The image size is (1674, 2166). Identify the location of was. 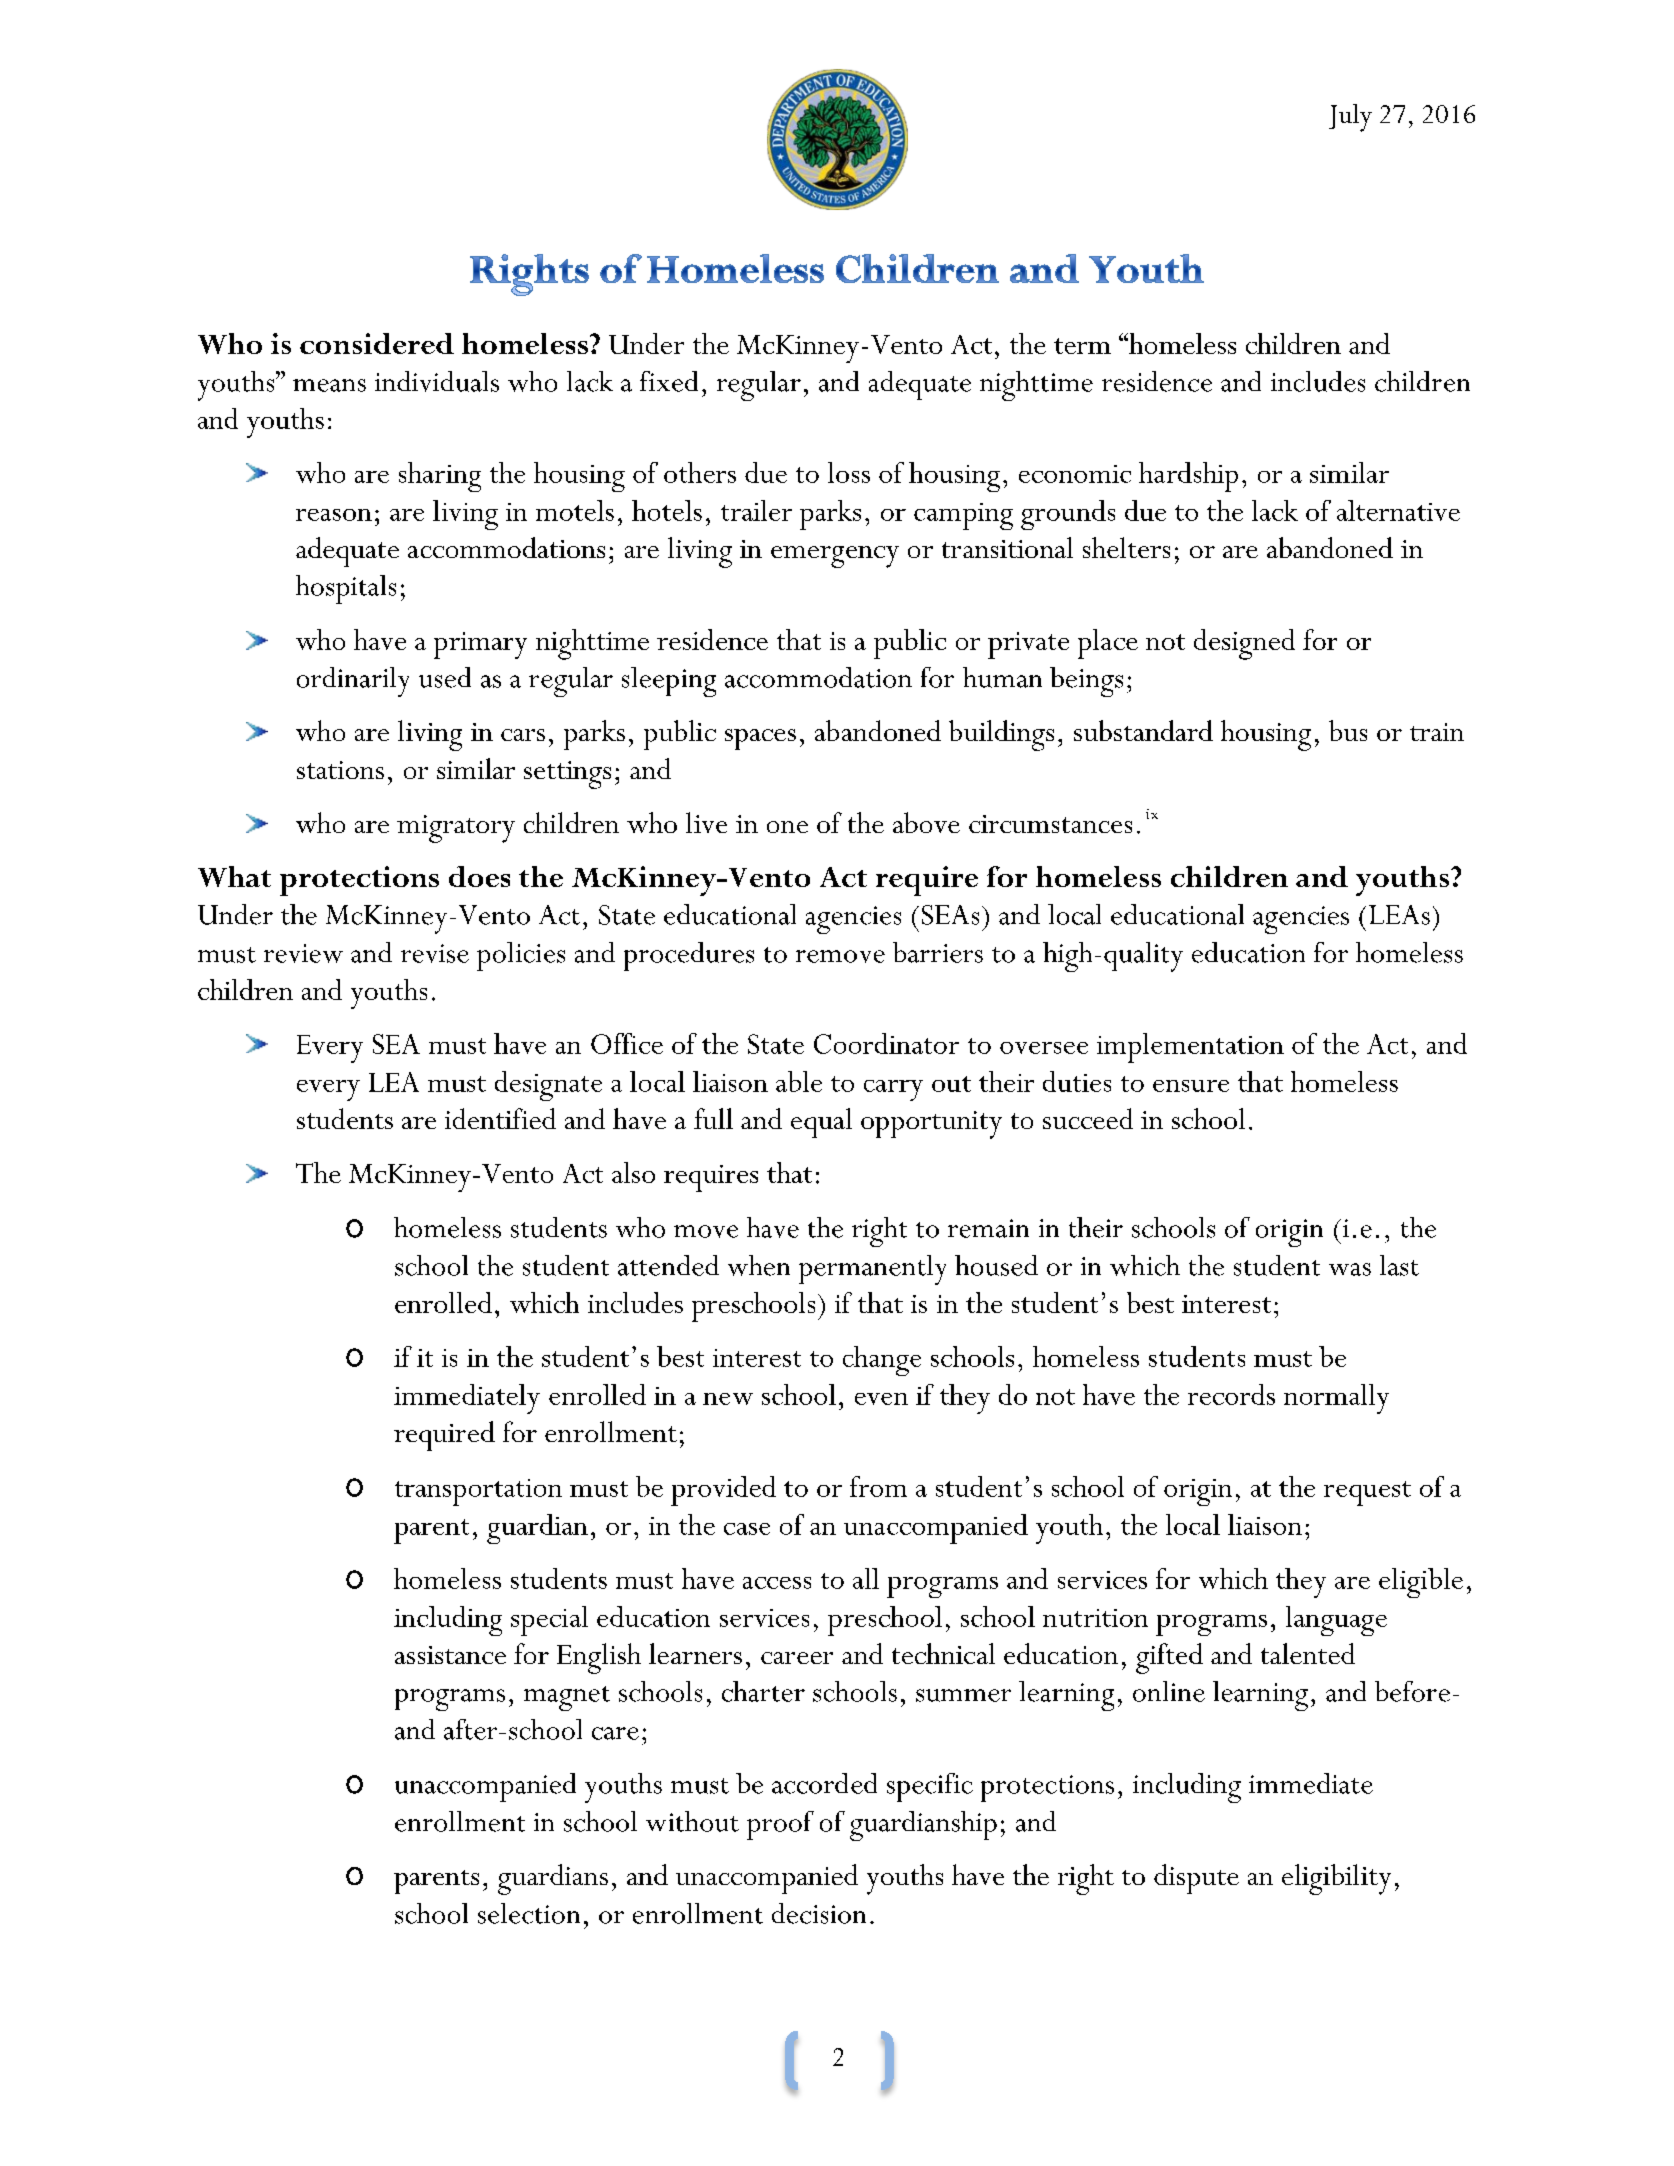
(1350, 1269).
